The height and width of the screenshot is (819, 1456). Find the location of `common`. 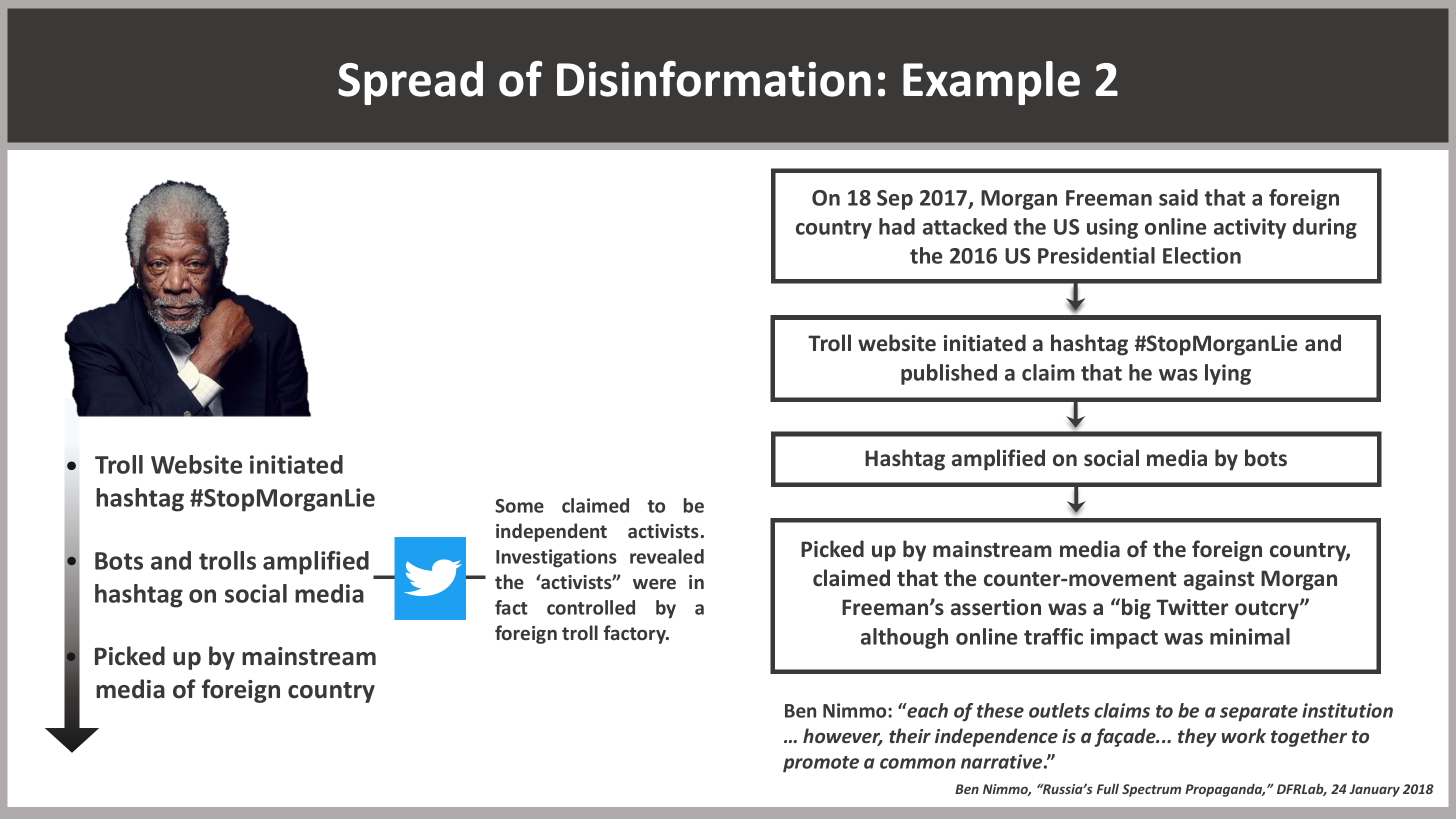

common is located at coordinates (918, 763).
